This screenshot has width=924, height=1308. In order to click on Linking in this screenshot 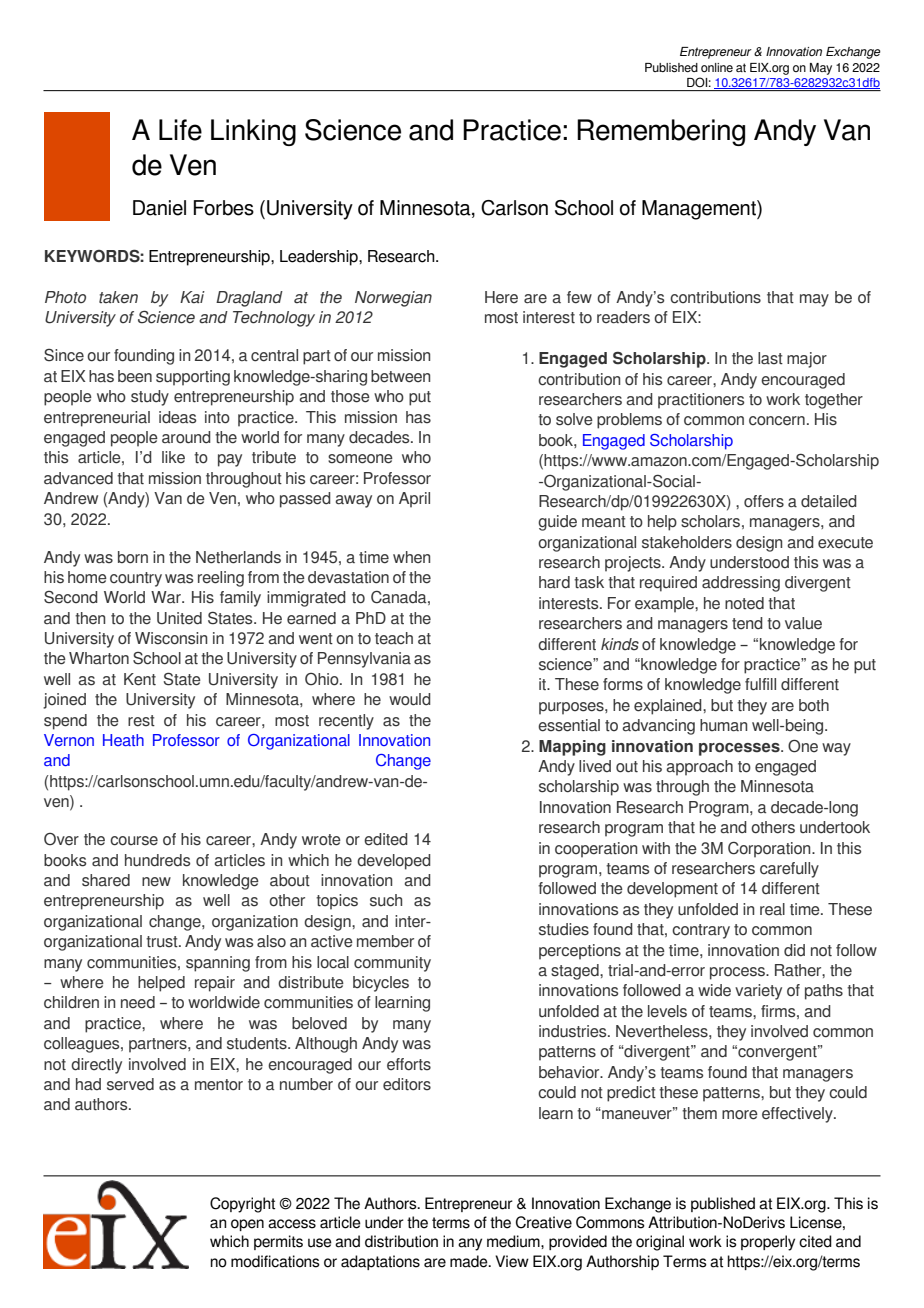, I will do `click(253, 132)`.
